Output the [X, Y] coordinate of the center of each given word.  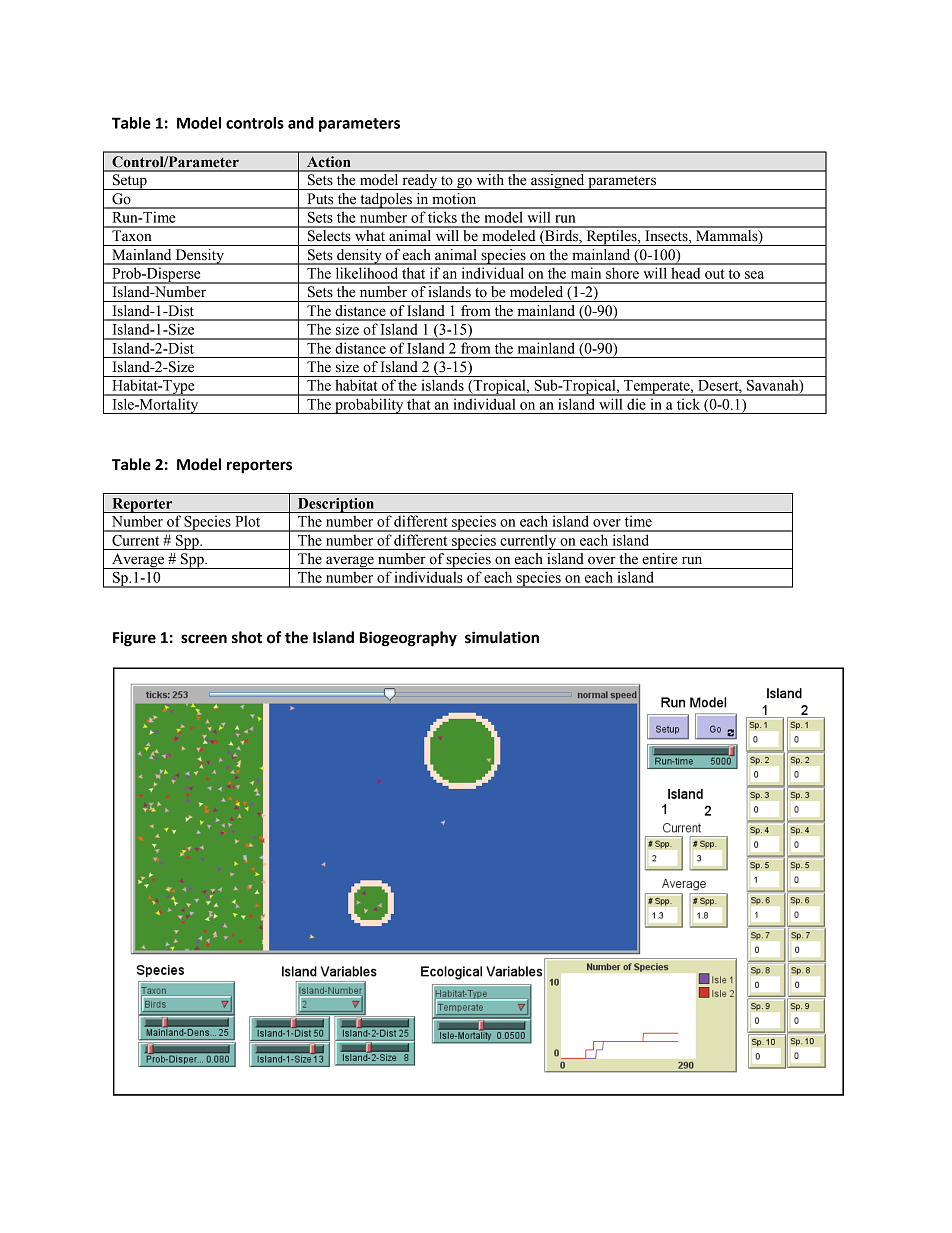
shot [247, 637]
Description [335, 505]
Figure [134, 639]
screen [204, 639]
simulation [502, 637]
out [715, 274]
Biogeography [408, 639]
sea [754, 275]
